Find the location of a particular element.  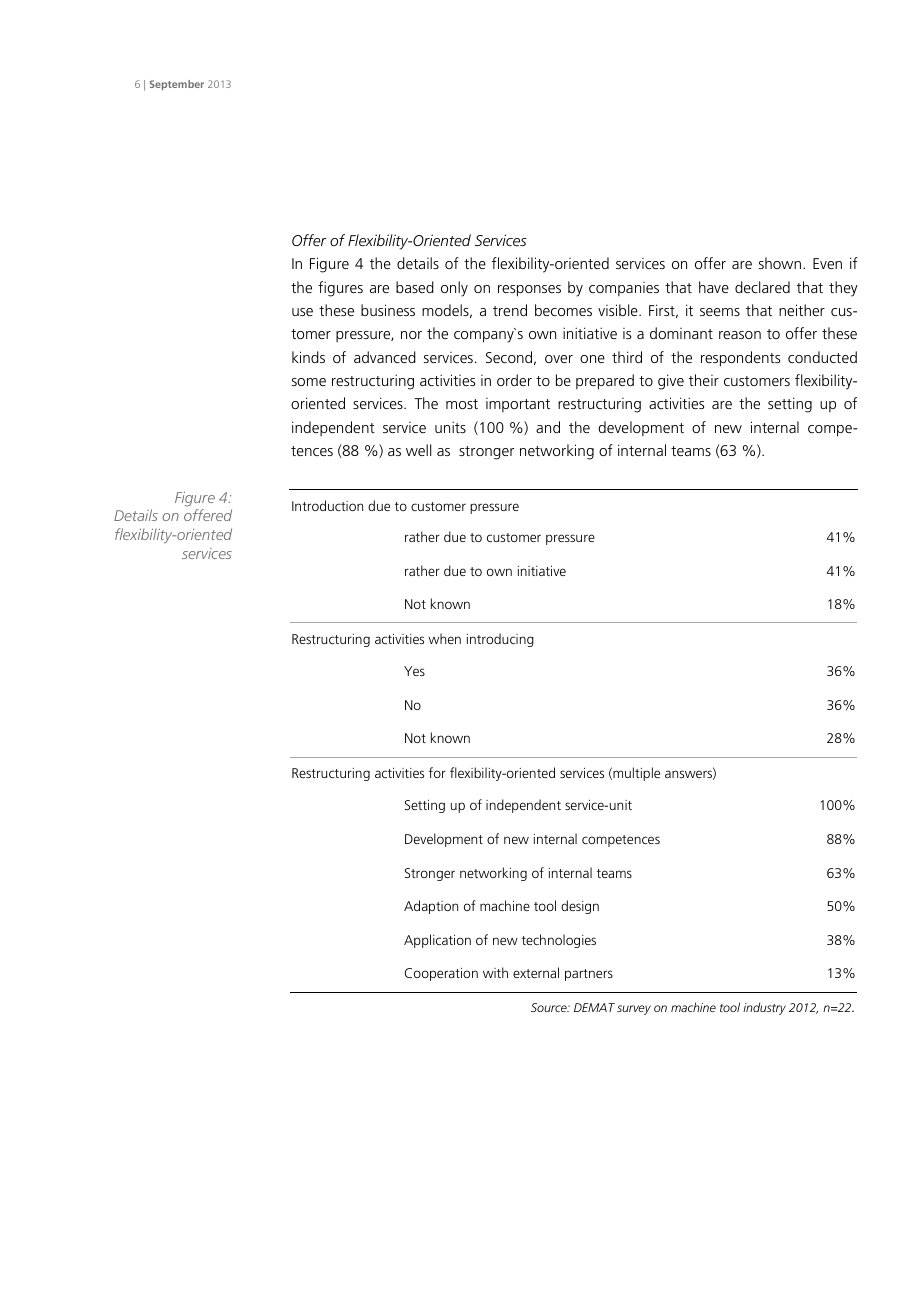

shown is located at coordinates (780, 263).
